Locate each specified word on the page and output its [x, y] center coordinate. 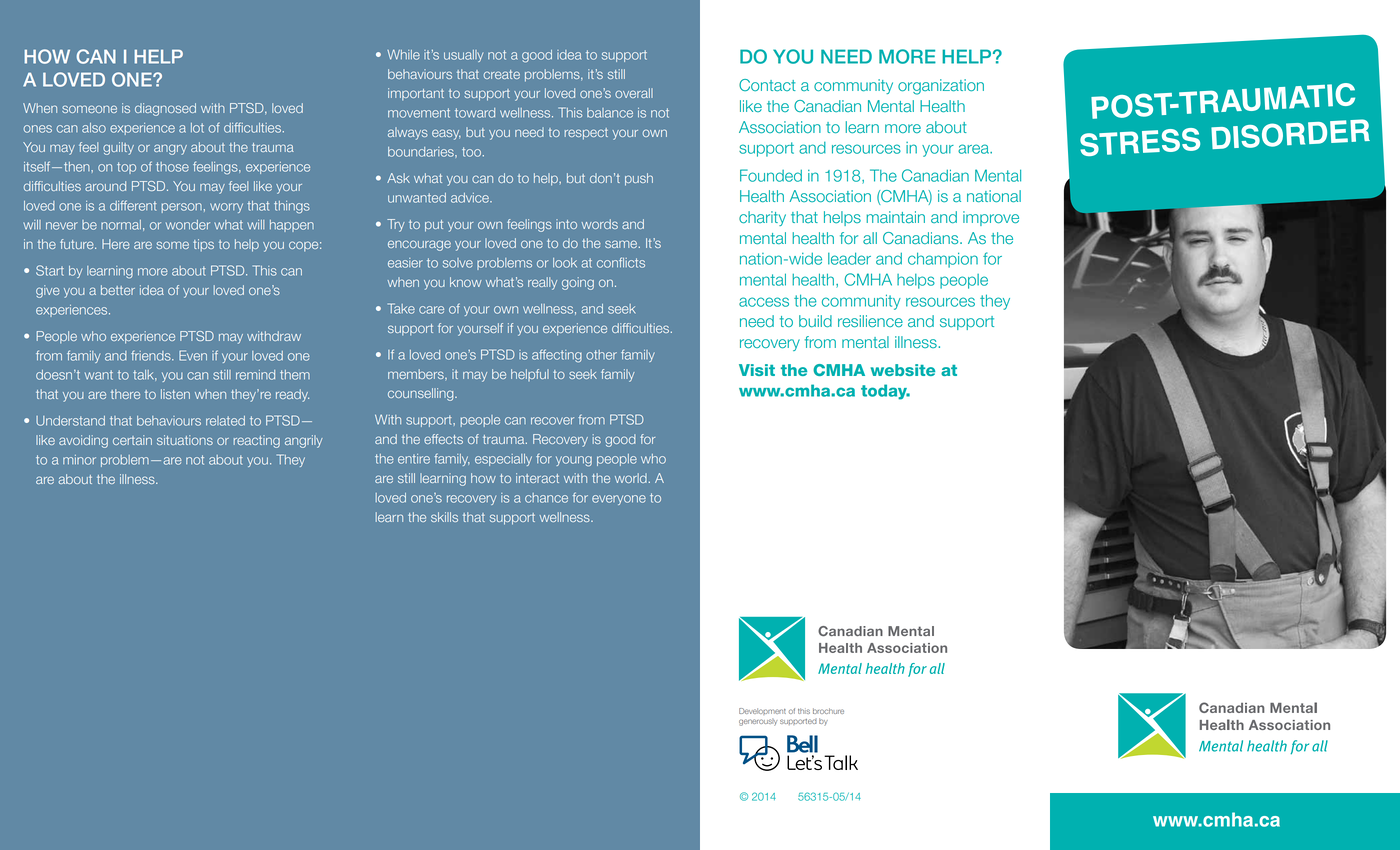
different [133, 205]
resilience [870, 321]
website [903, 370]
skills [444, 517]
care [431, 310]
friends [152, 356]
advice [471, 198]
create [501, 74]
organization [941, 87]
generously [758, 722]
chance [546, 498]
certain [132, 440]
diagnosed [165, 109]
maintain [896, 217]
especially [503, 460]
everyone [619, 500]
